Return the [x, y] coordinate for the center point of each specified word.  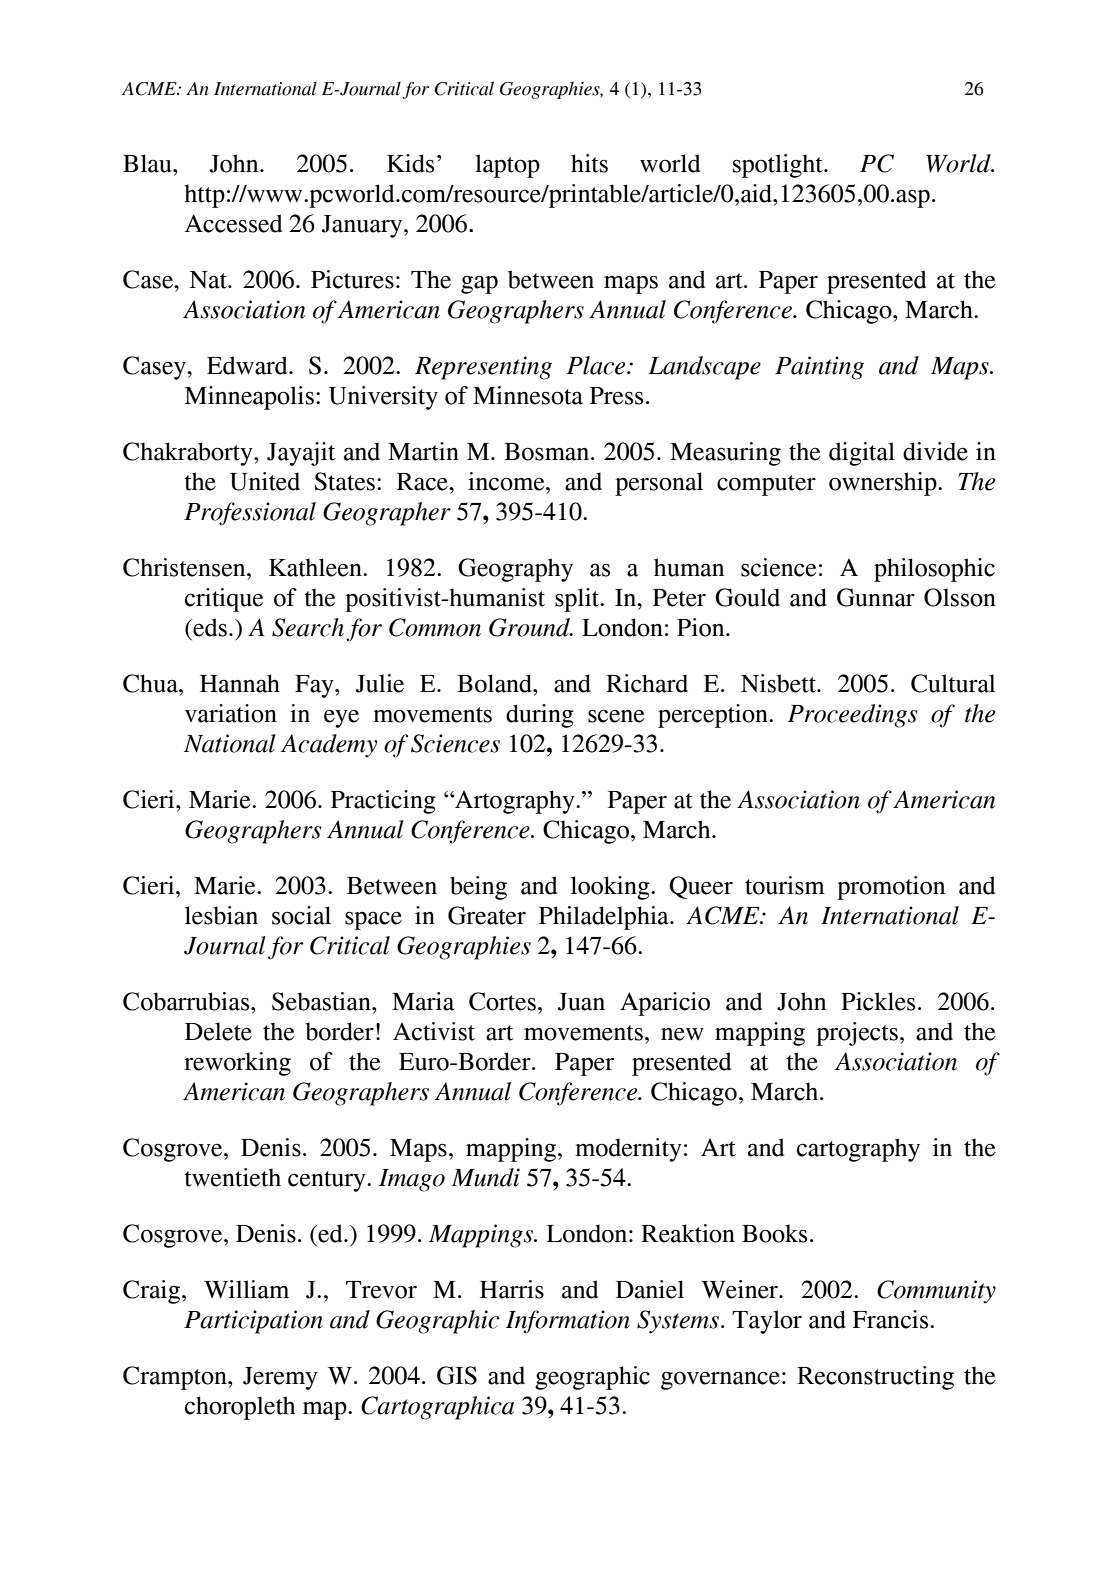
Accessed [233, 223]
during [540, 716]
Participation [253, 1322]
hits [589, 163]
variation [231, 713]
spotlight [779, 166]
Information [568, 1322]
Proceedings [852, 716]
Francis [892, 1319]
